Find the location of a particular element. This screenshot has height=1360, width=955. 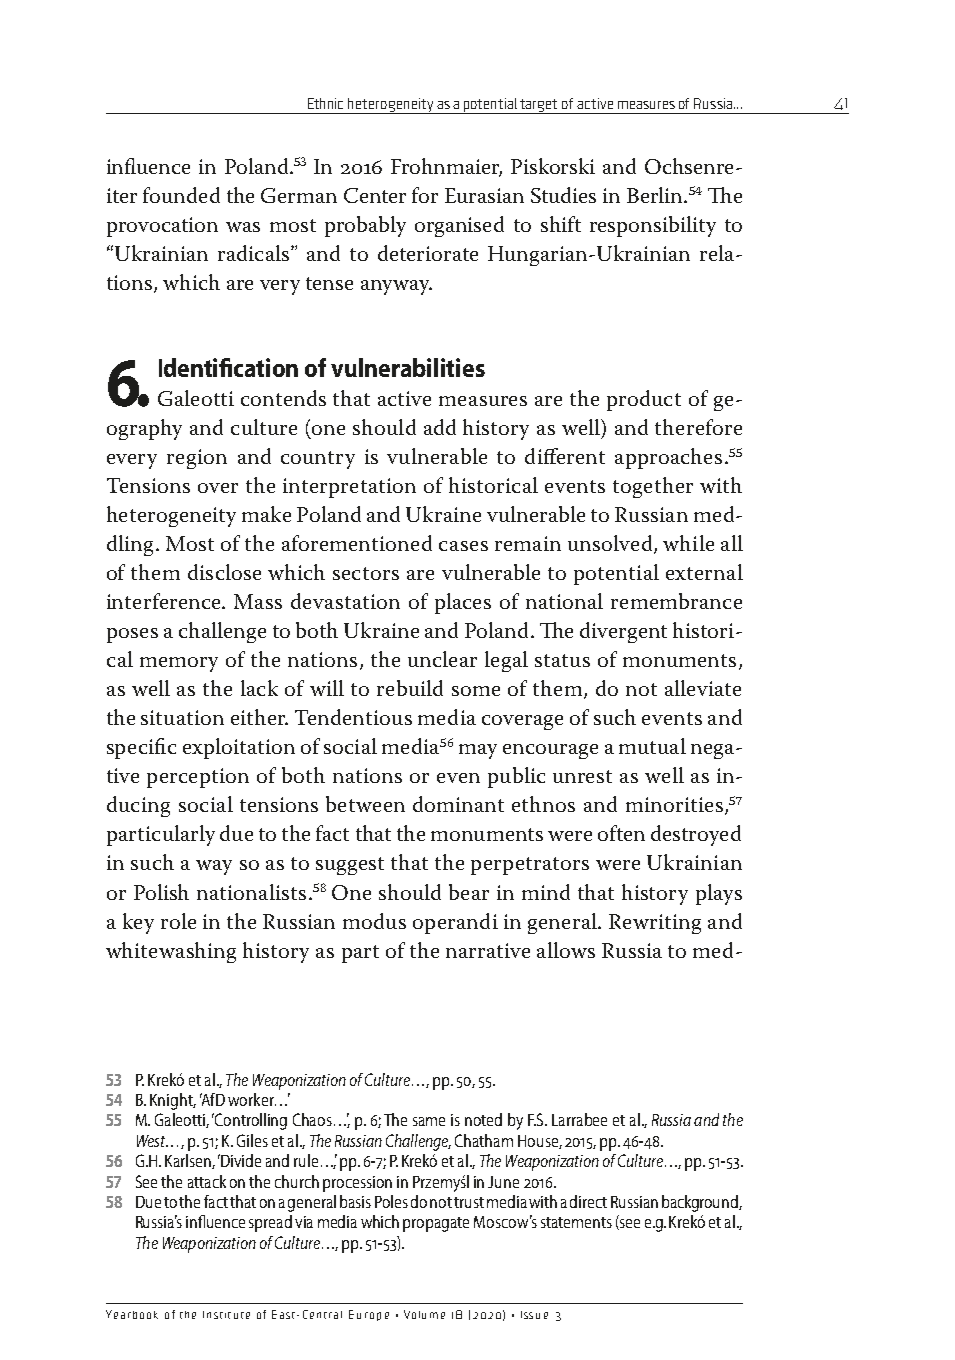

disclose is located at coordinates (224, 572).
